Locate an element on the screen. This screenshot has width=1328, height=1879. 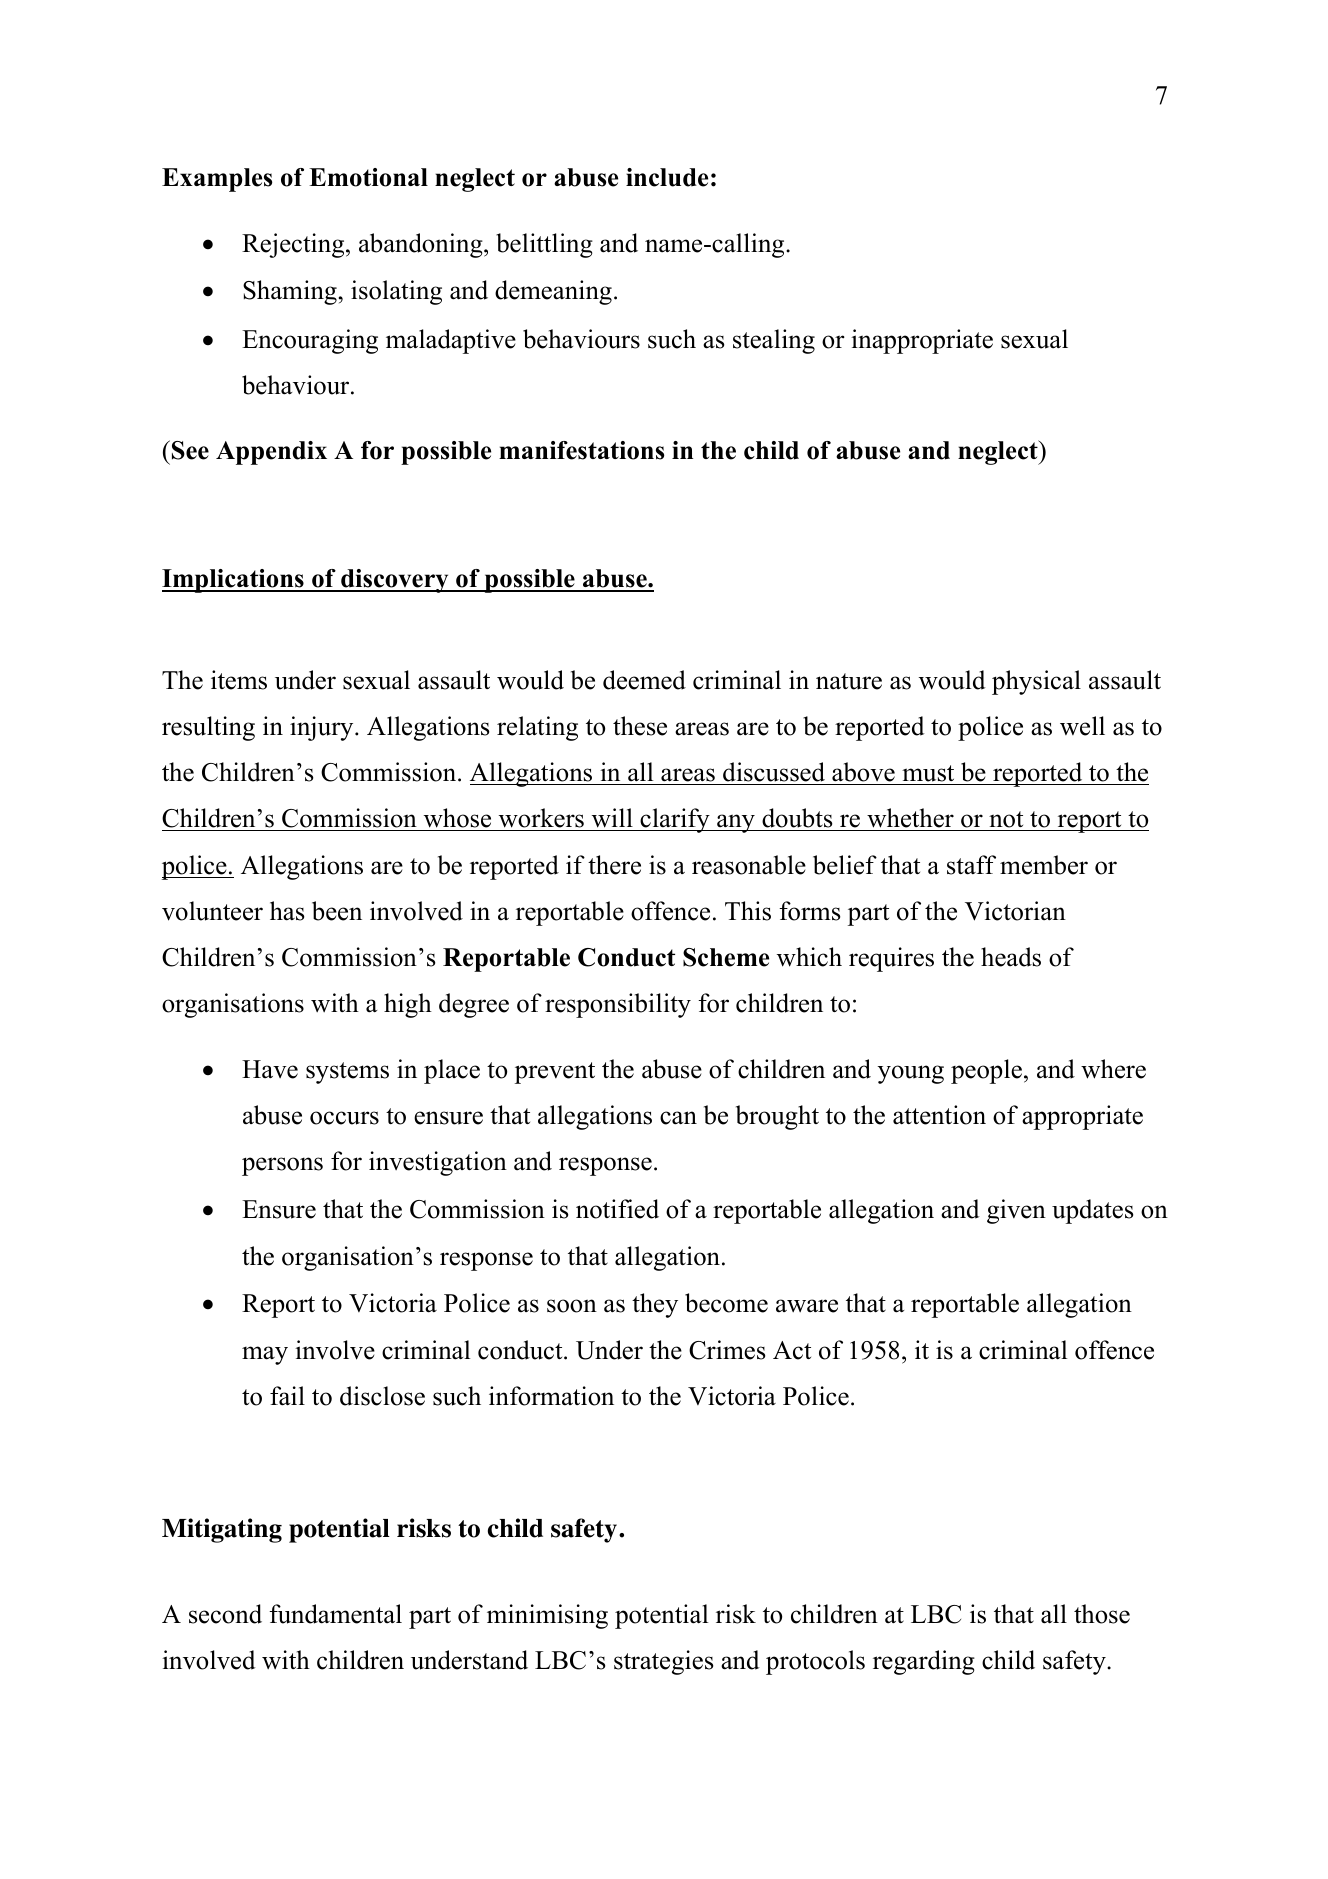
include is located at coordinates (667, 177).
